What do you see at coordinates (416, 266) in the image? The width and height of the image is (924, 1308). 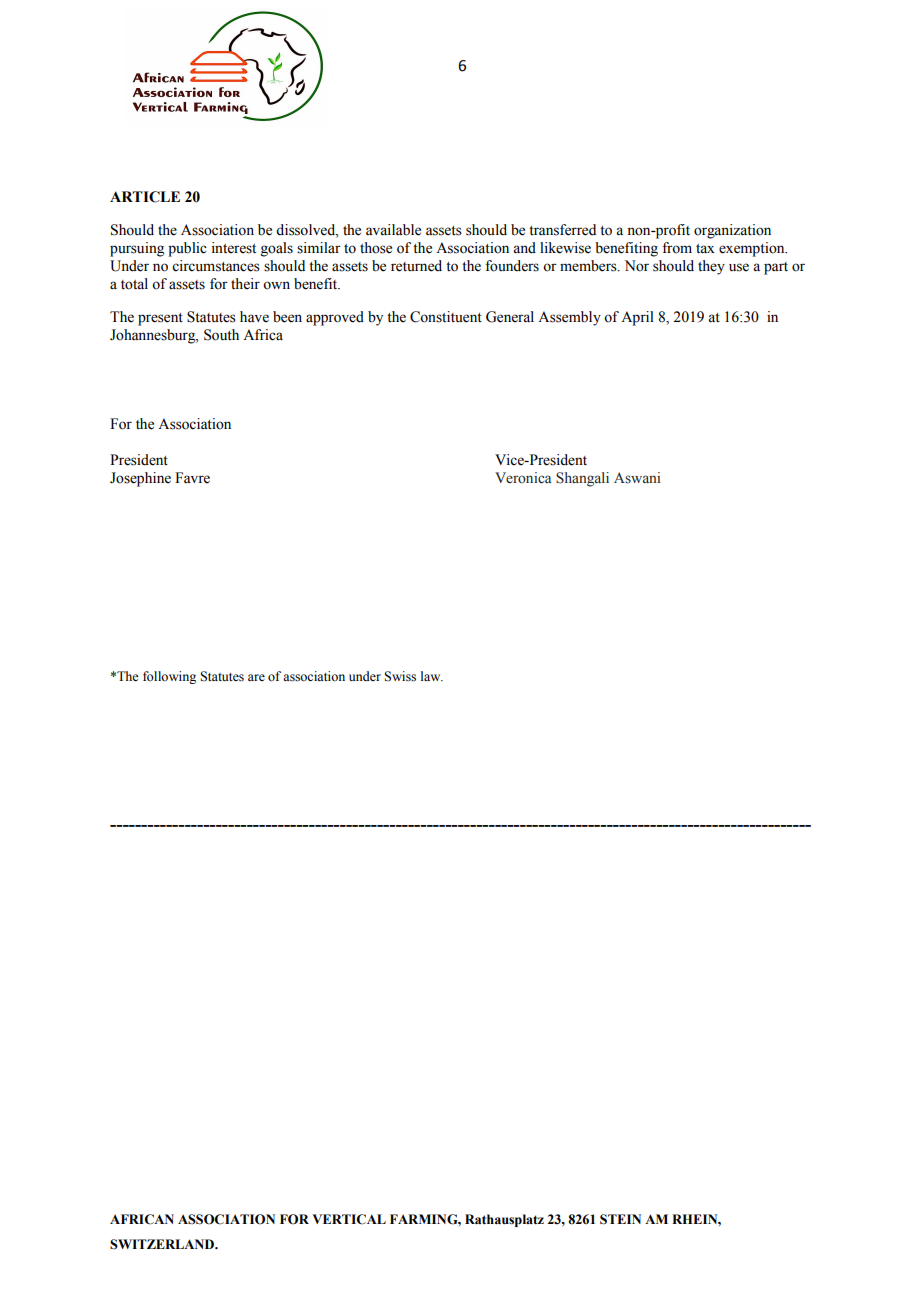 I see `returned` at bounding box center [416, 266].
